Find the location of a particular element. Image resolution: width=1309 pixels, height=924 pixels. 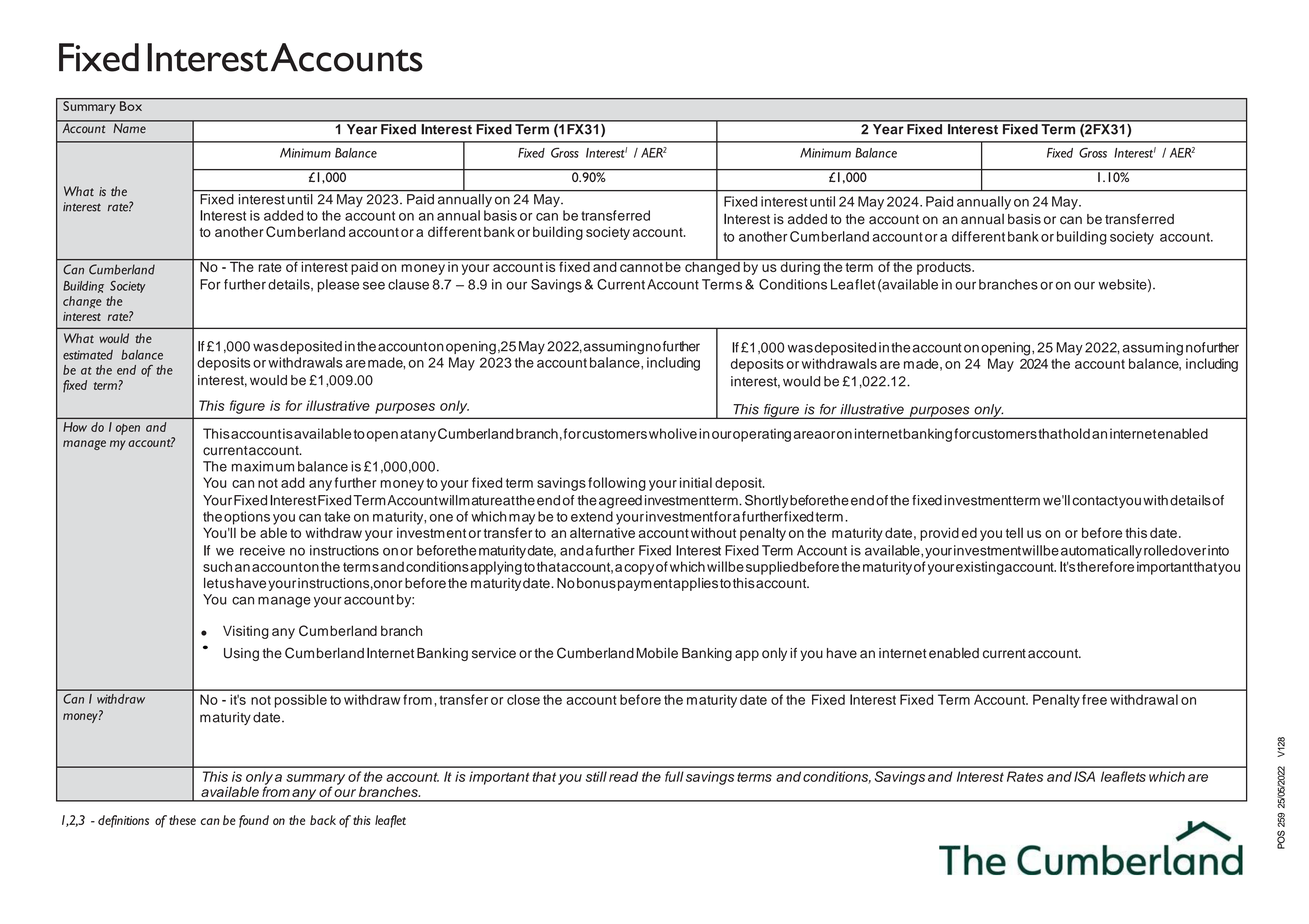

Name is located at coordinates (129, 127).
